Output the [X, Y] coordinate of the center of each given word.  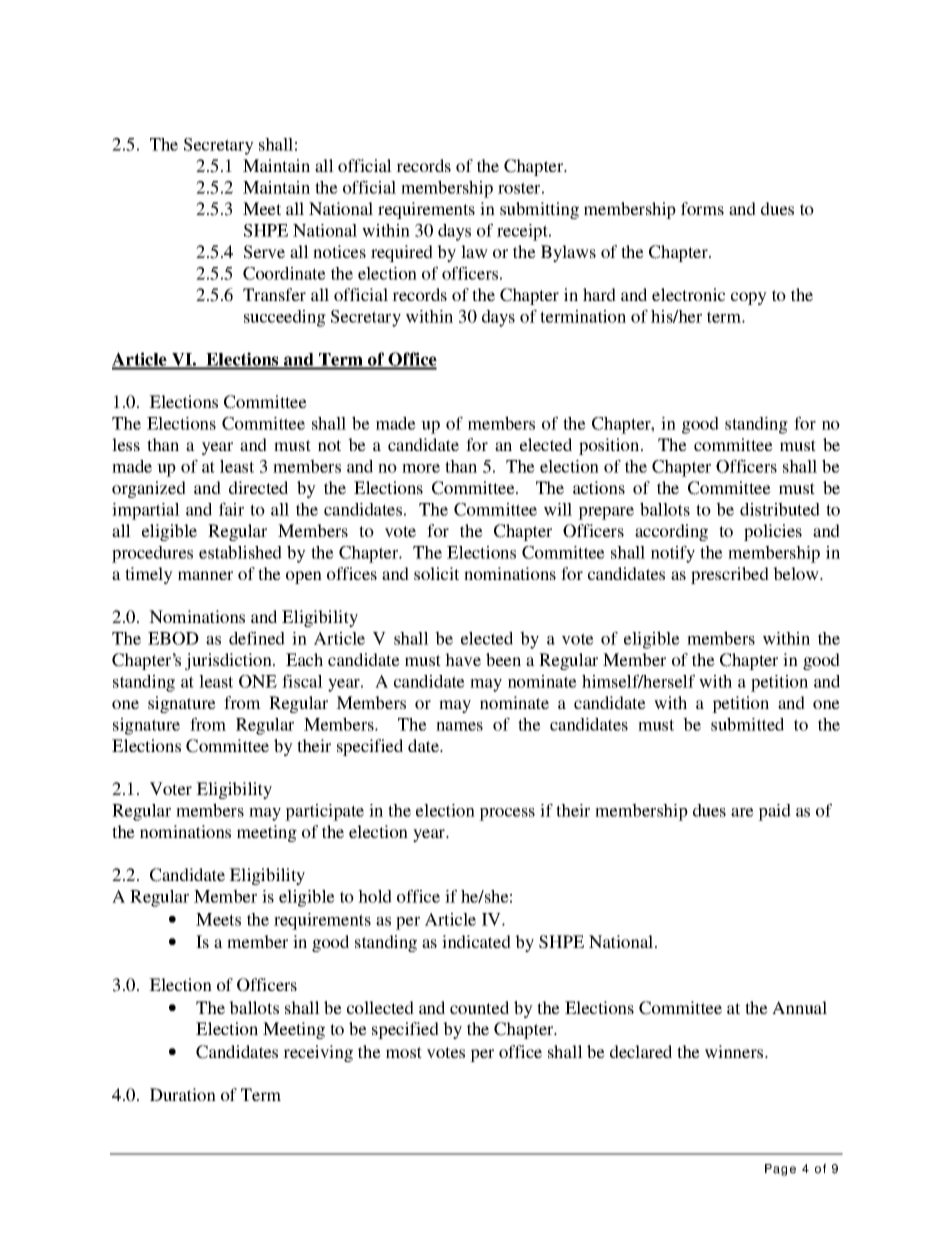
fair [231, 509]
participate [324, 812]
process [507, 814]
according [671, 532]
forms [702, 208]
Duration [183, 1094]
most [404, 1052]
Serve [264, 252]
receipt [523, 232]
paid [774, 812]
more [421, 468]
